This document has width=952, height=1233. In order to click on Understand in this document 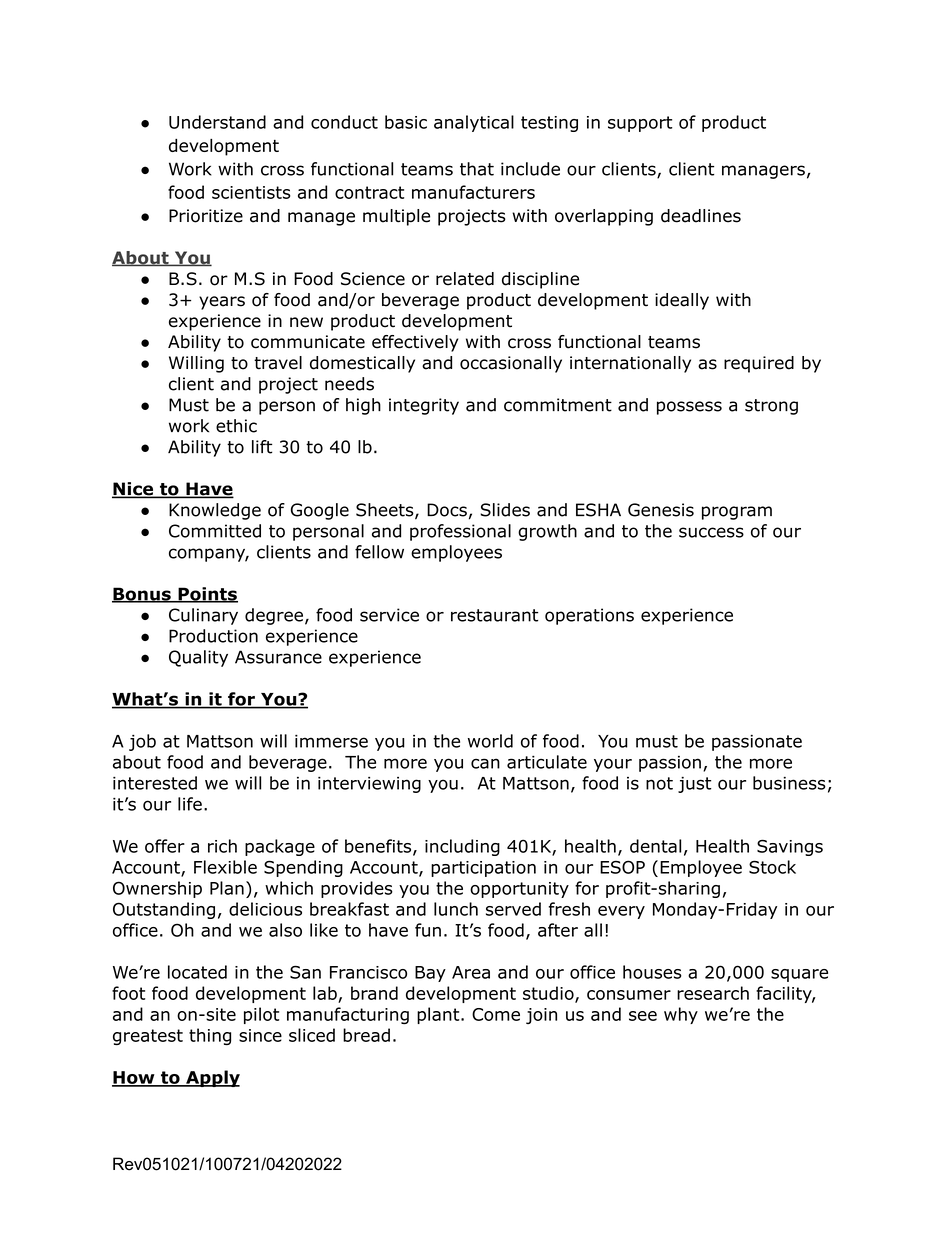, I will do `click(217, 122)`.
